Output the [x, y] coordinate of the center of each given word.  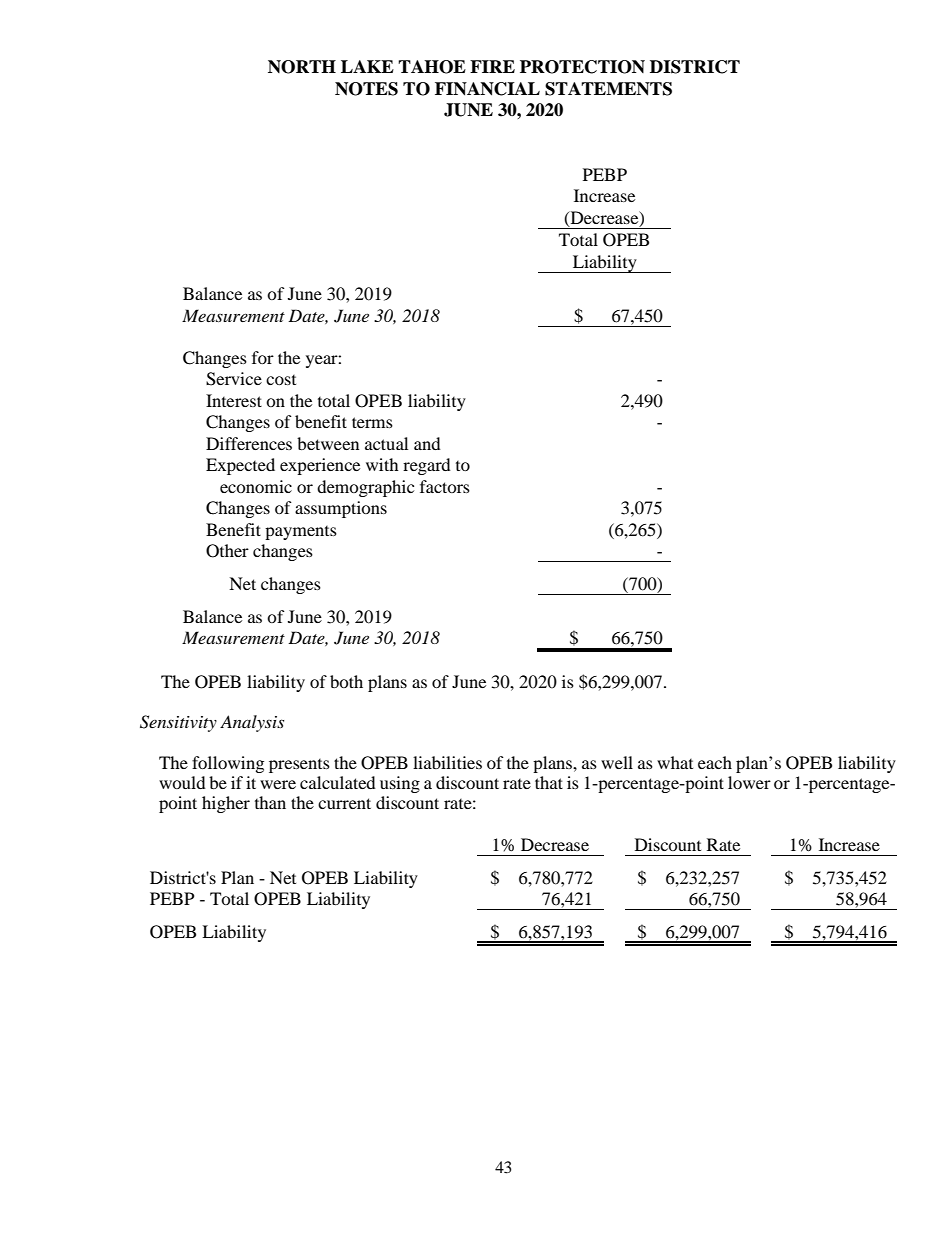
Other [227, 551]
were [278, 784]
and [427, 443]
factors [445, 486]
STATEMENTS [608, 89]
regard [427, 466]
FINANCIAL [487, 89]
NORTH [302, 67]
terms [372, 422]
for [263, 357]
